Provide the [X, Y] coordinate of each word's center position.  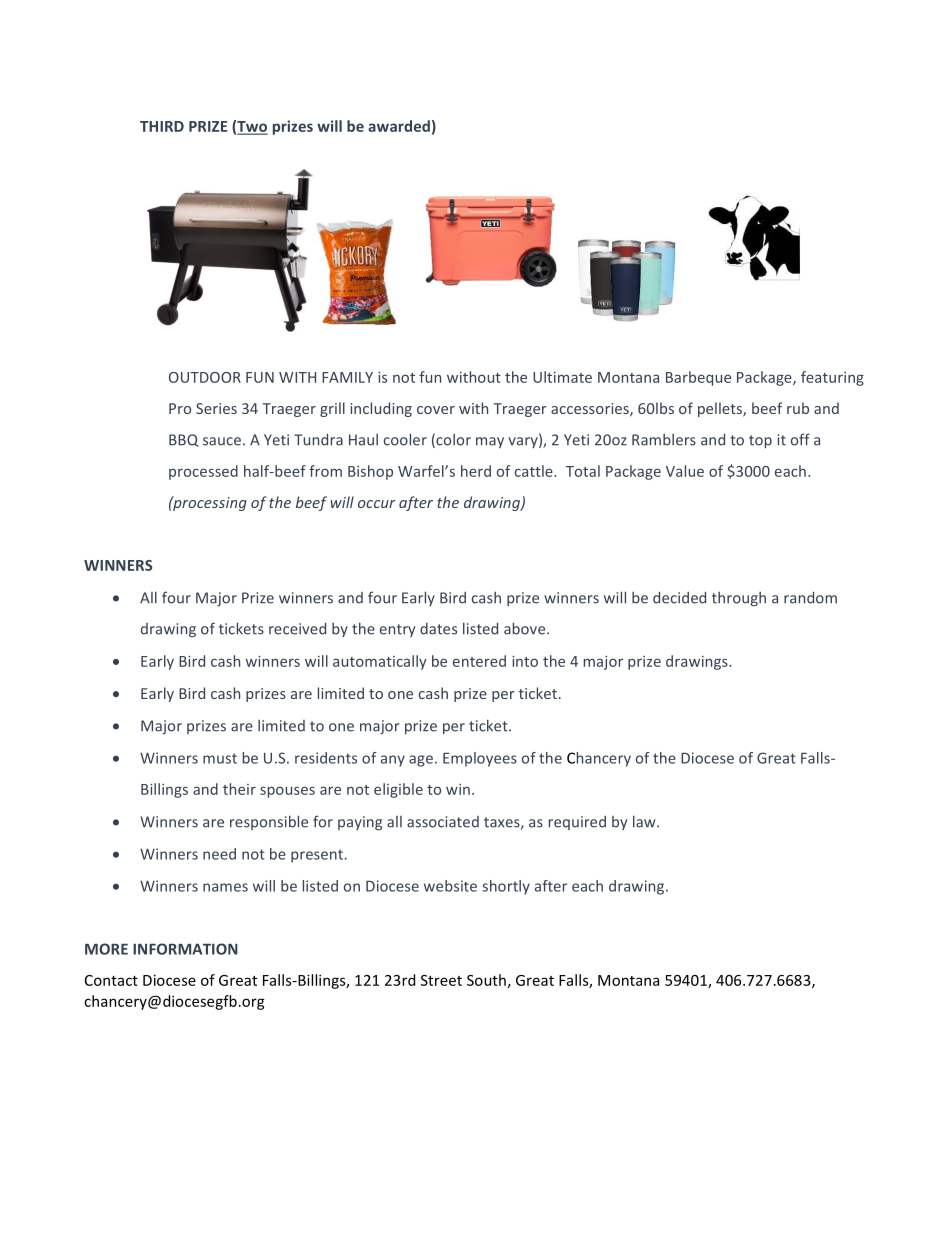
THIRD [162, 126]
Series [216, 408]
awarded [399, 126]
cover [436, 410]
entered [479, 661]
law [645, 821]
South [486, 980]
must [220, 758]
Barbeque [698, 378]
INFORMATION [185, 949]
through [739, 599]
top [760, 441]
